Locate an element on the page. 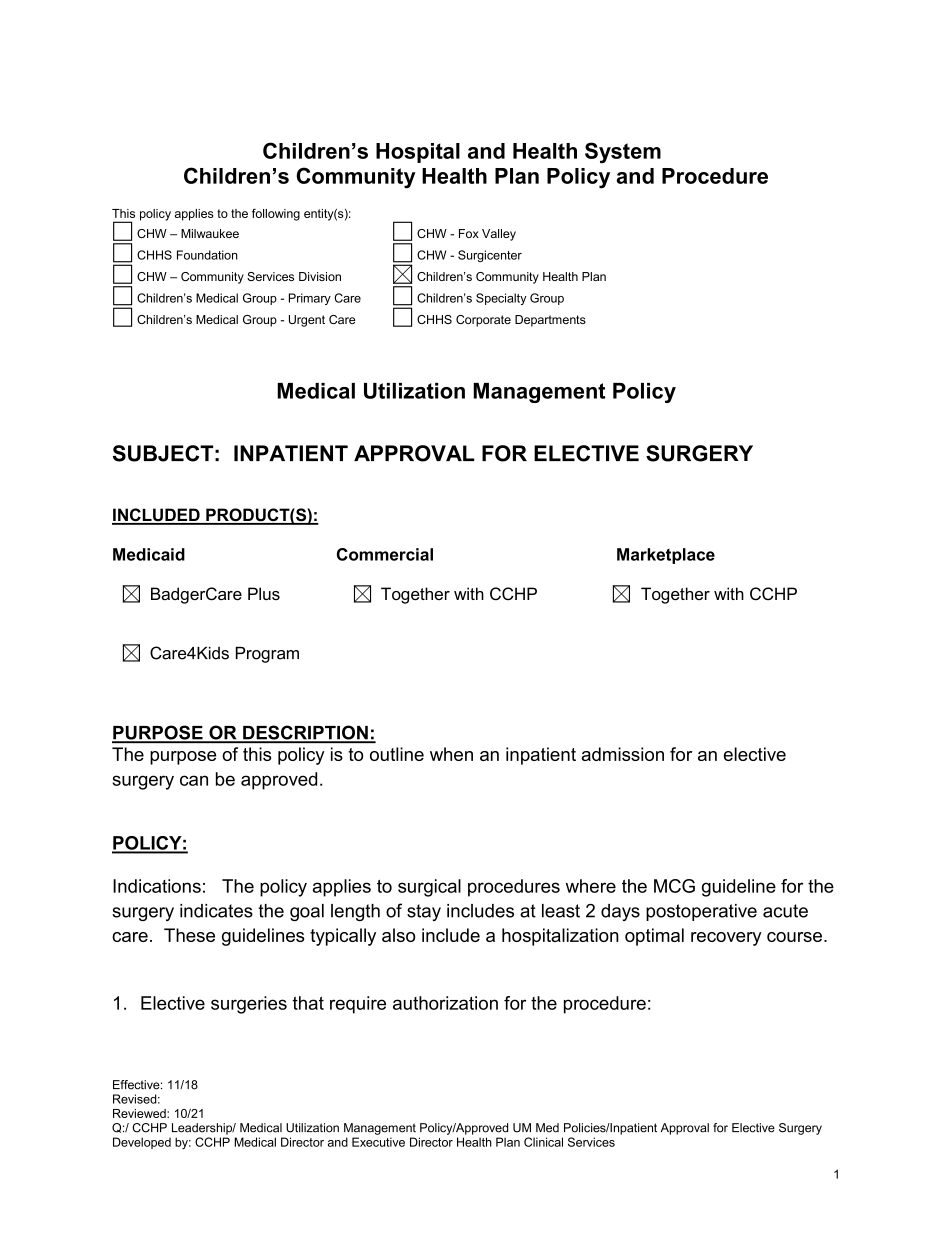  Commercial is located at coordinates (385, 554).
